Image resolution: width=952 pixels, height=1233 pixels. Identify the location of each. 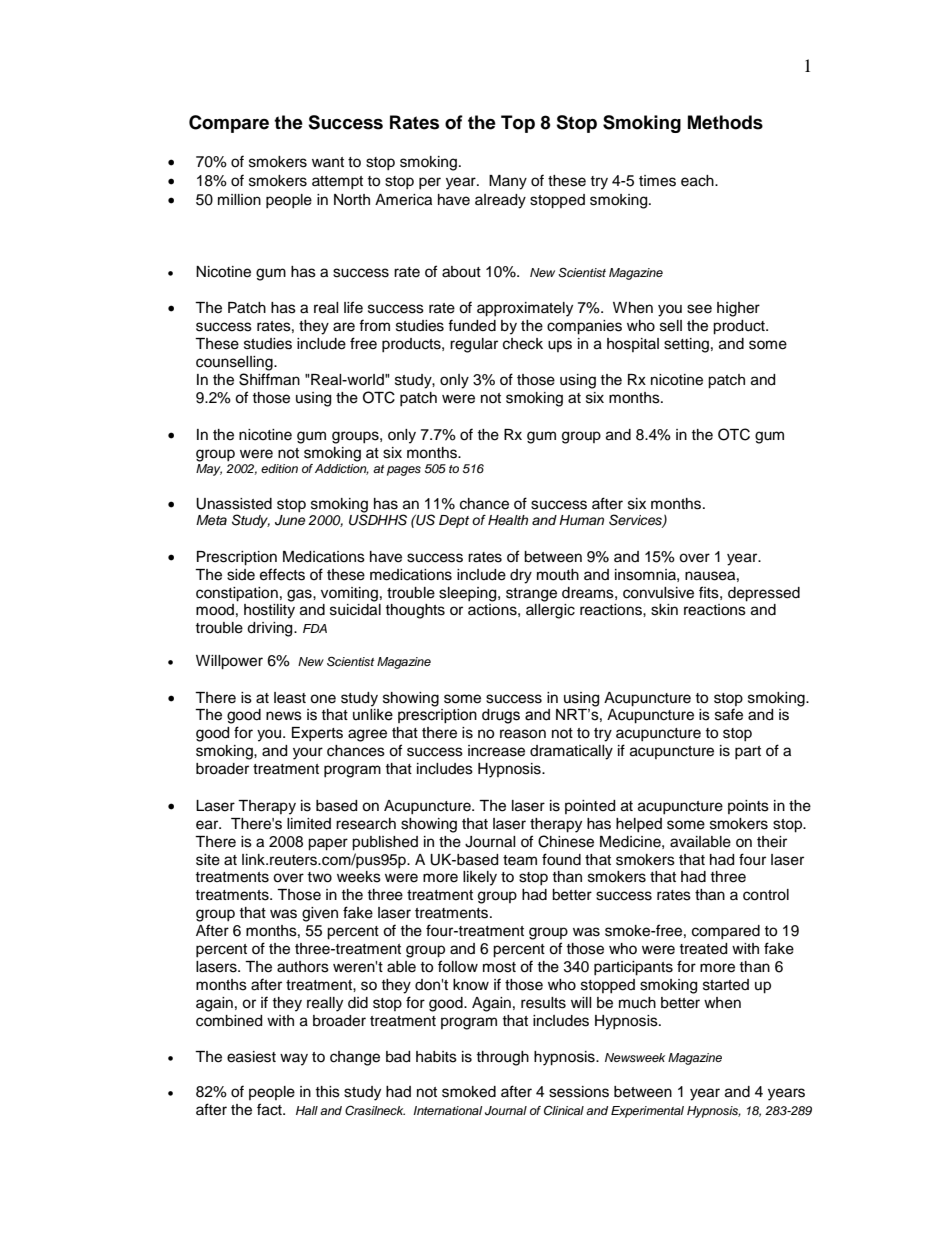
(698, 181).
